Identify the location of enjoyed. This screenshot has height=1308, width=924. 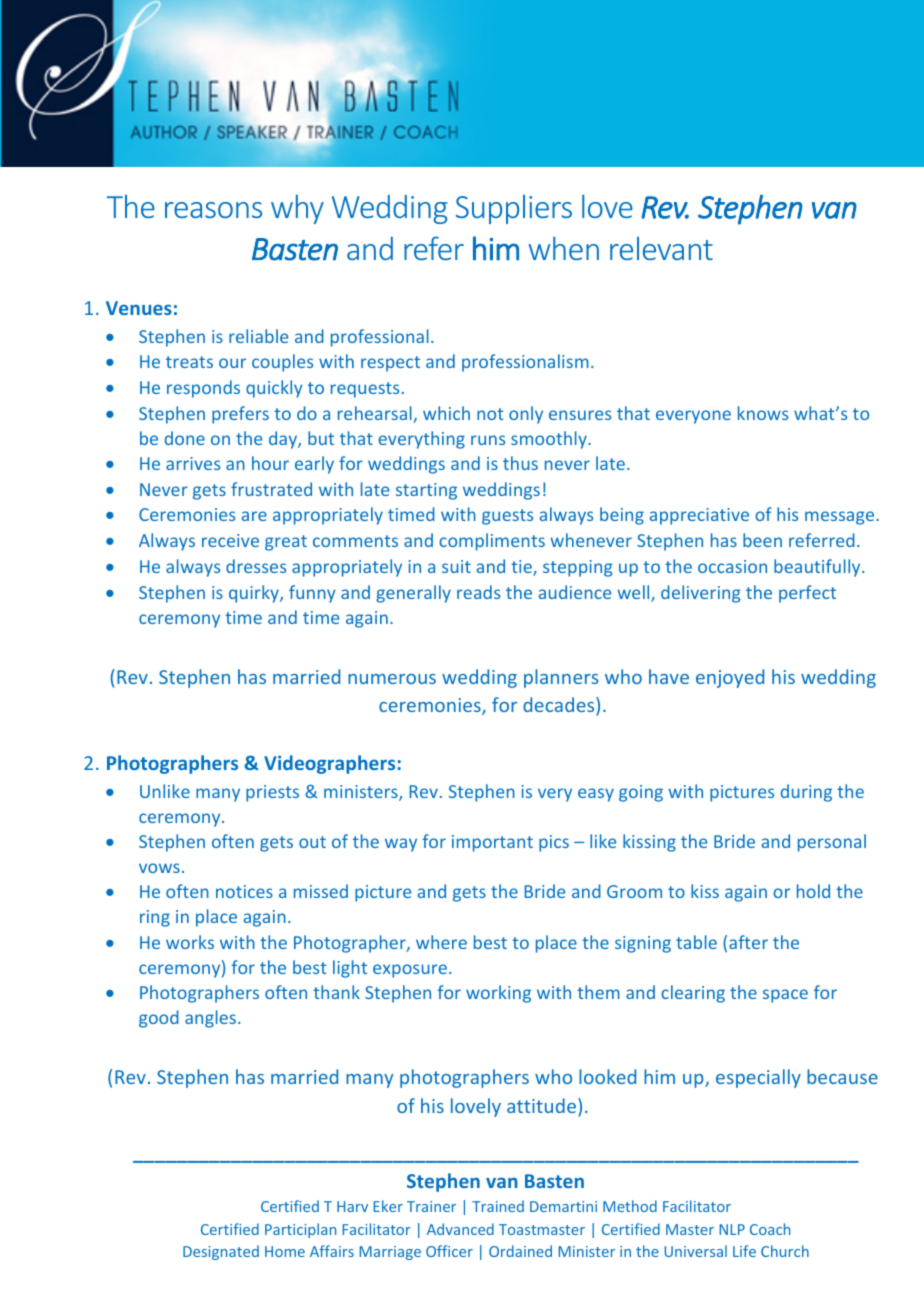
(730, 678).
